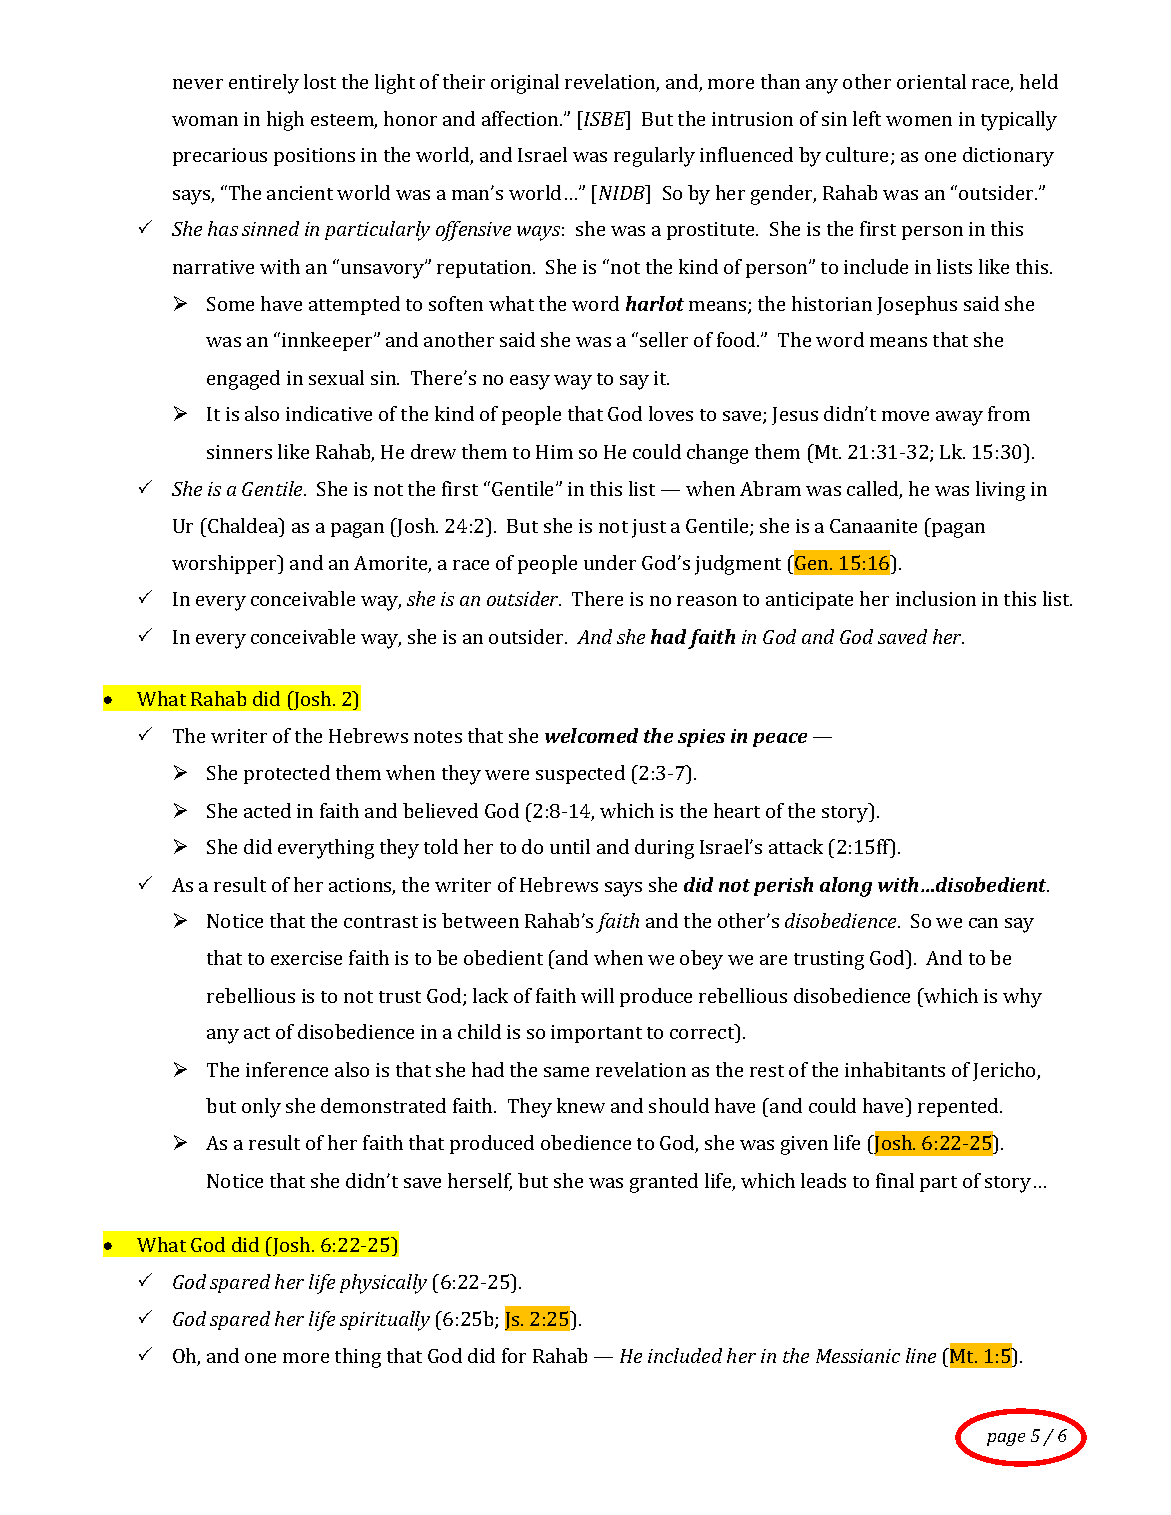  What do you see at coordinates (514, 1355) in the screenshot?
I see `for` at bounding box center [514, 1355].
